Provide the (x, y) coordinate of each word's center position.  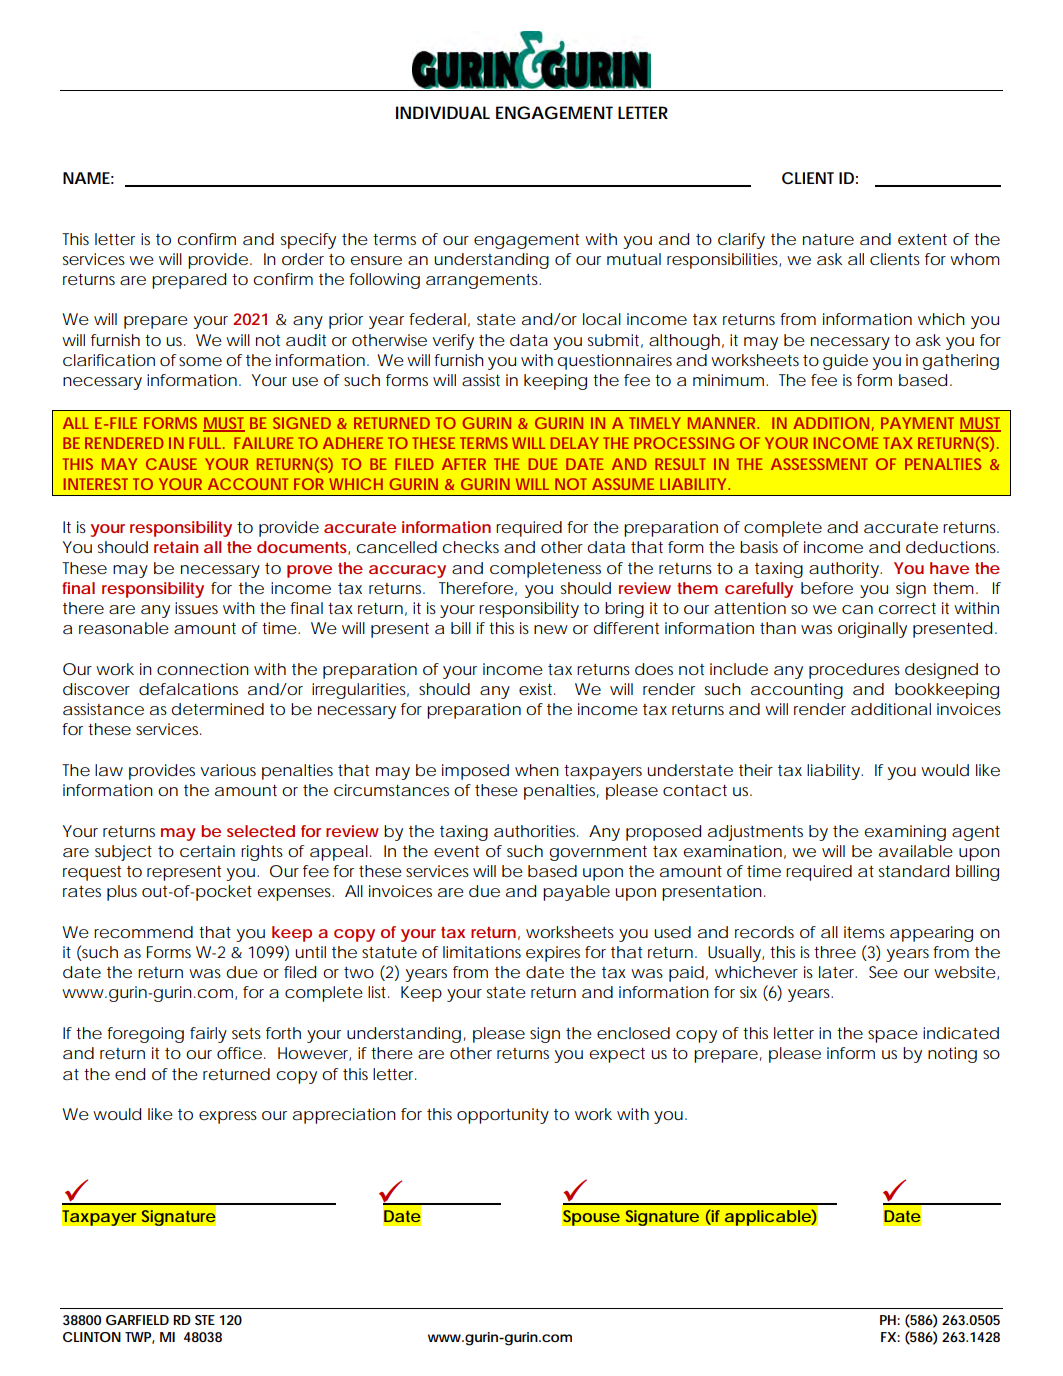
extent (922, 239)
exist (535, 689)
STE (205, 1320)
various (228, 770)
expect (617, 1055)
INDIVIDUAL (443, 112)
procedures (854, 671)
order (303, 259)
